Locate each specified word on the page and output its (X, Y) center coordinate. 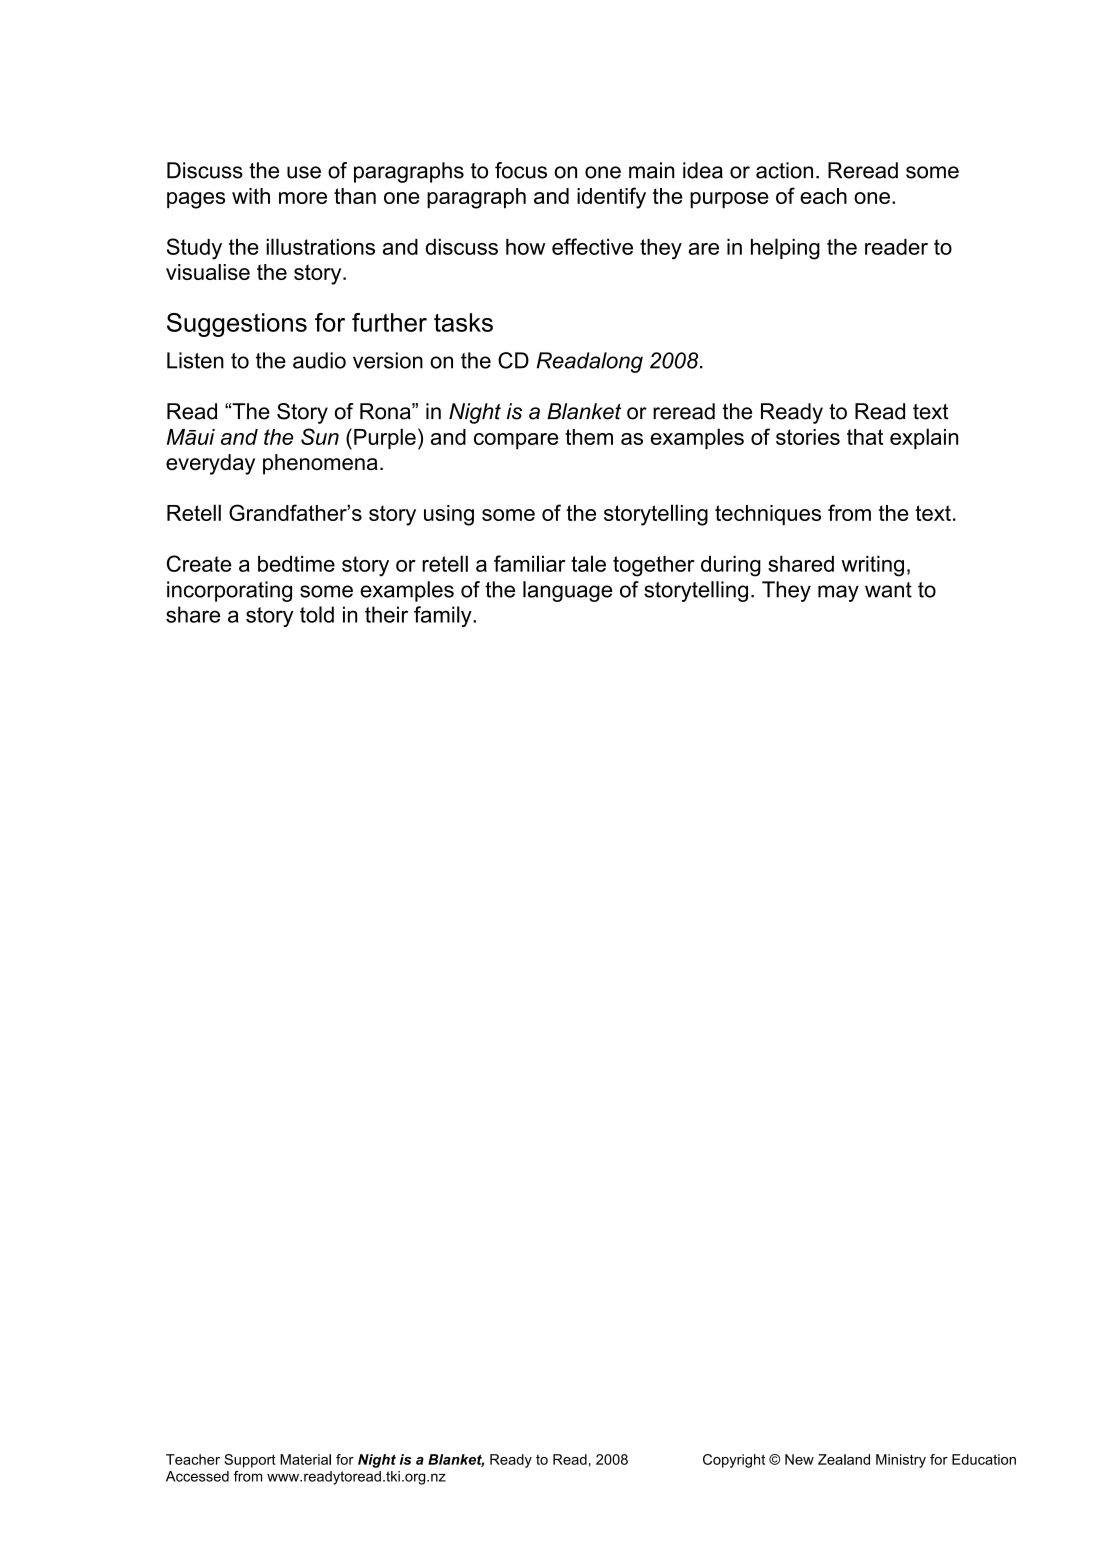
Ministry (901, 1461)
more (303, 198)
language (567, 591)
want (888, 590)
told (317, 614)
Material (305, 1459)
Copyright (734, 1461)
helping (785, 249)
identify (611, 198)
